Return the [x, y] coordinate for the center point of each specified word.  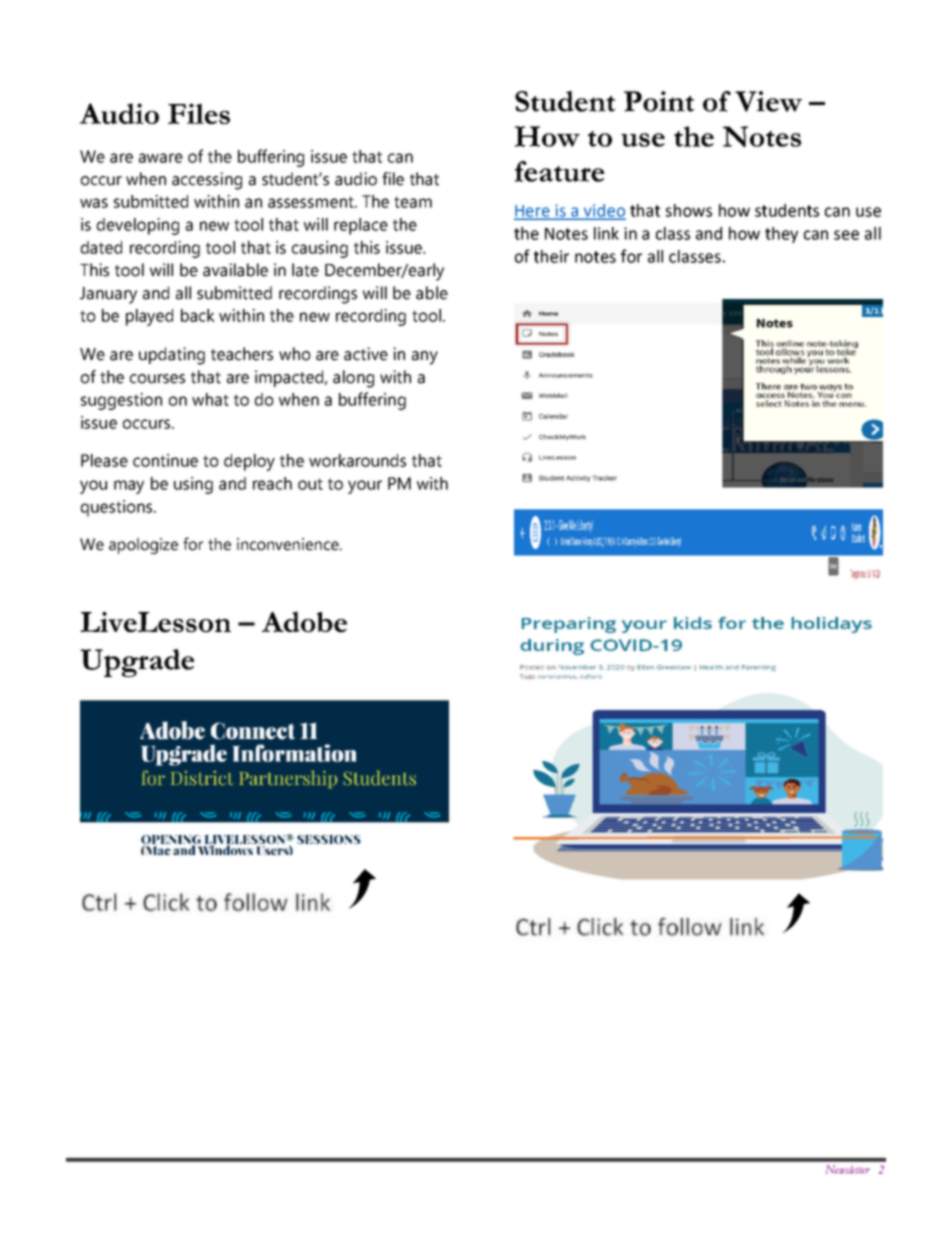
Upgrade [137, 663]
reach [272, 483]
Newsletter [848, 1169]
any [425, 358]
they [781, 235]
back [198, 315]
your [365, 487]
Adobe [304, 622]
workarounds [357, 460]
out [310, 484]
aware [161, 158]
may [129, 487]
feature [559, 171]
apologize [143, 546]
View [768, 101]
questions [118, 508]
